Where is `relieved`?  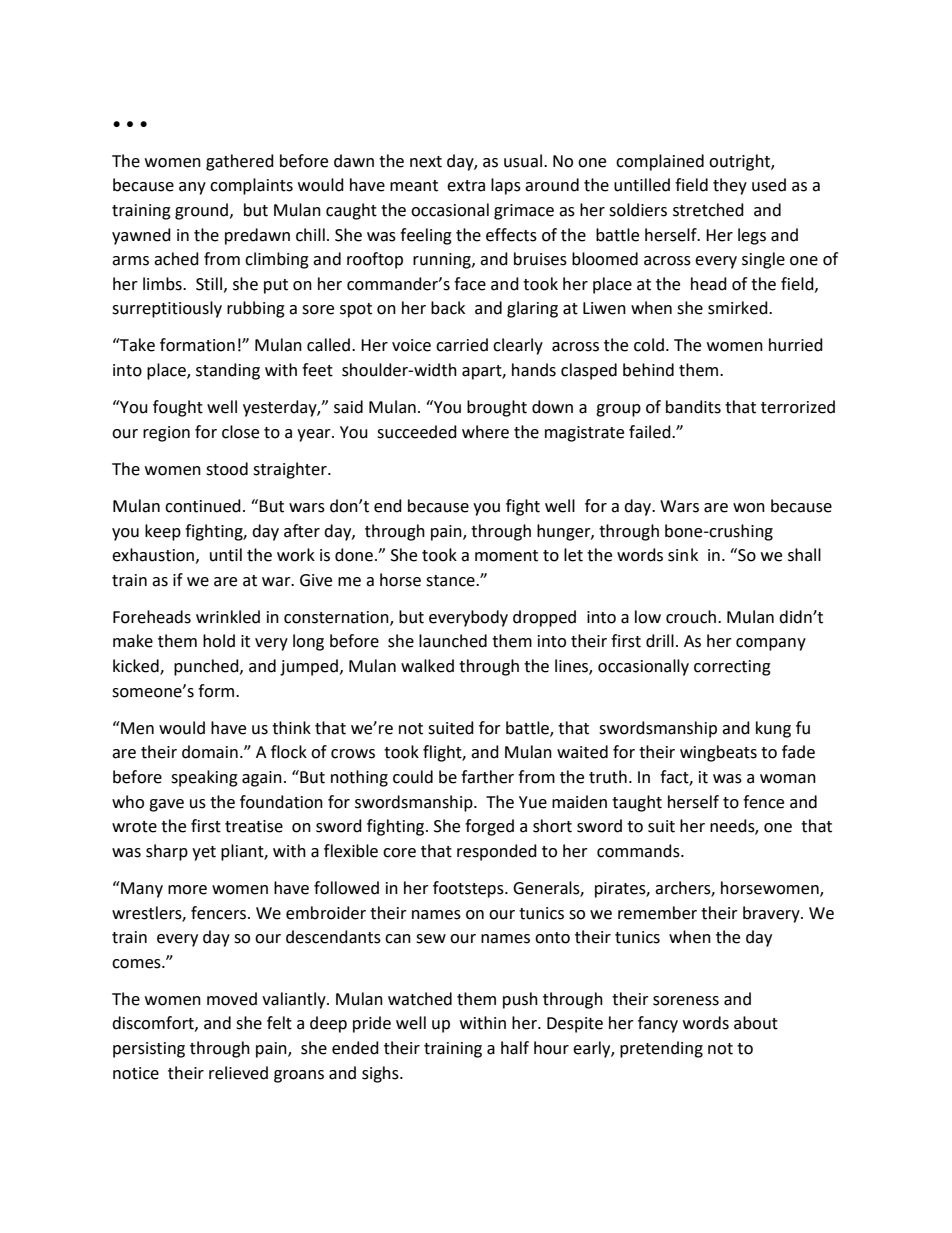 relieved is located at coordinates (238, 1073).
